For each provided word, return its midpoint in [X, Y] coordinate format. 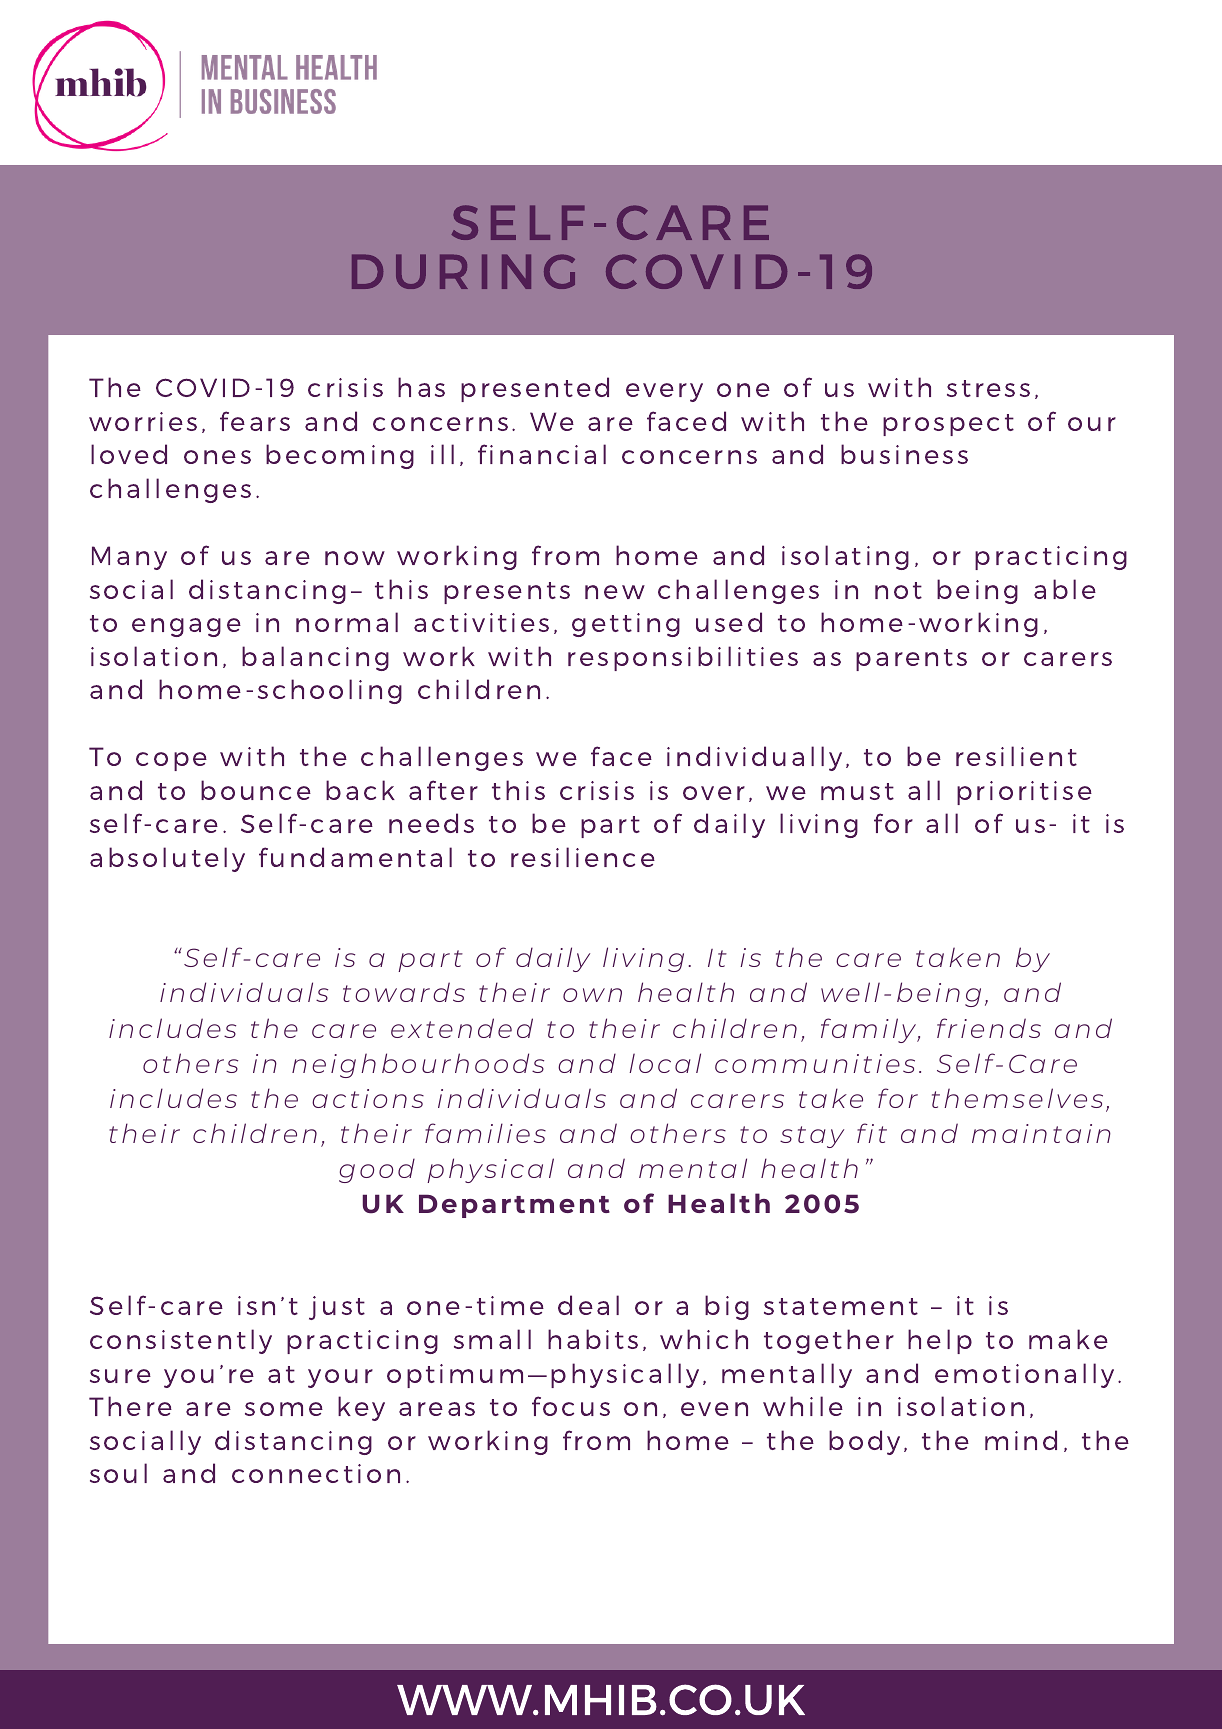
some [284, 1409]
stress [988, 388]
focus [571, 1406]
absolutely [167, 859]
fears [255, 421]
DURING [463, 271]
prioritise [1024, 793]
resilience [583, 857]
